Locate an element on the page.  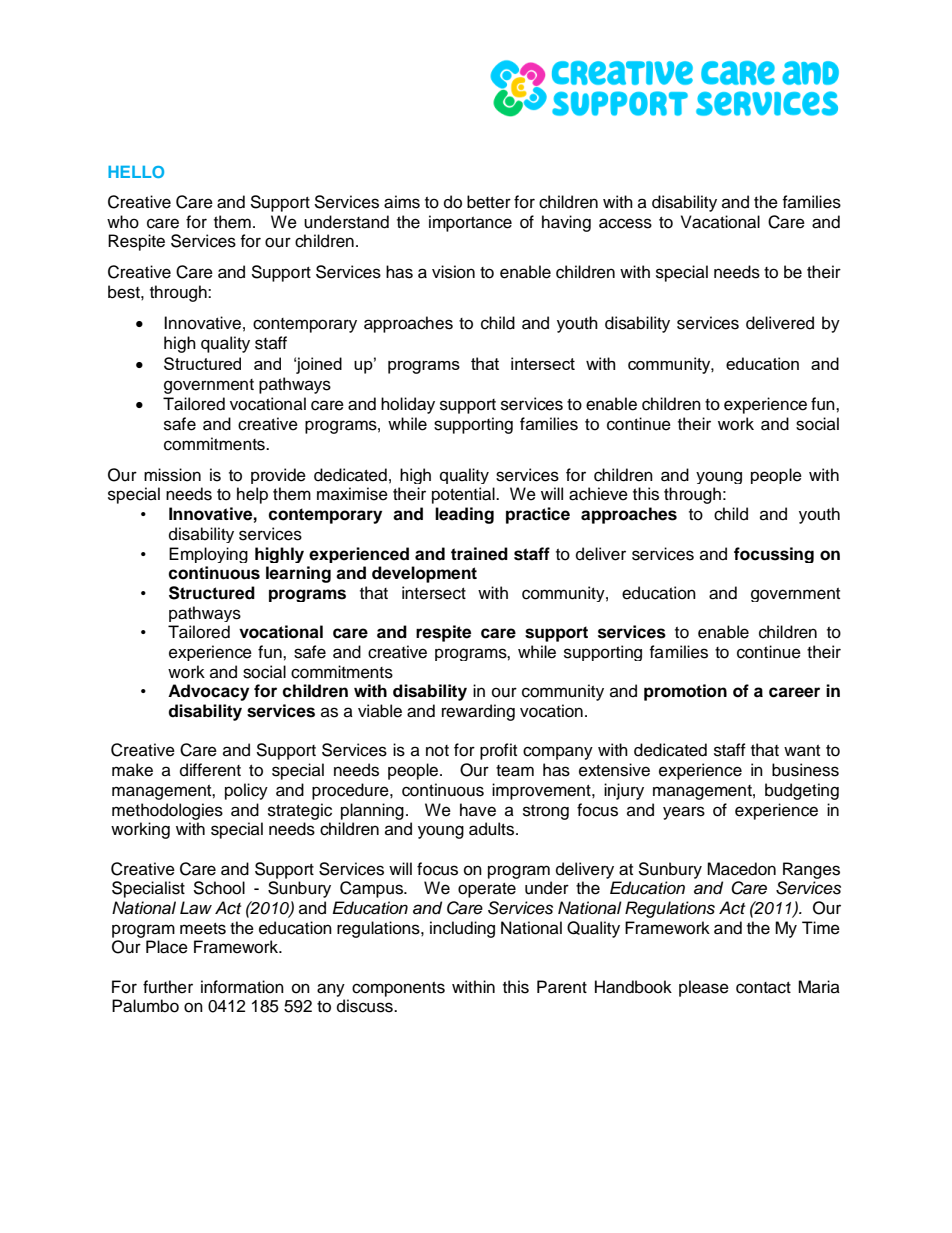
potential is located at coordinates (464, 495).
